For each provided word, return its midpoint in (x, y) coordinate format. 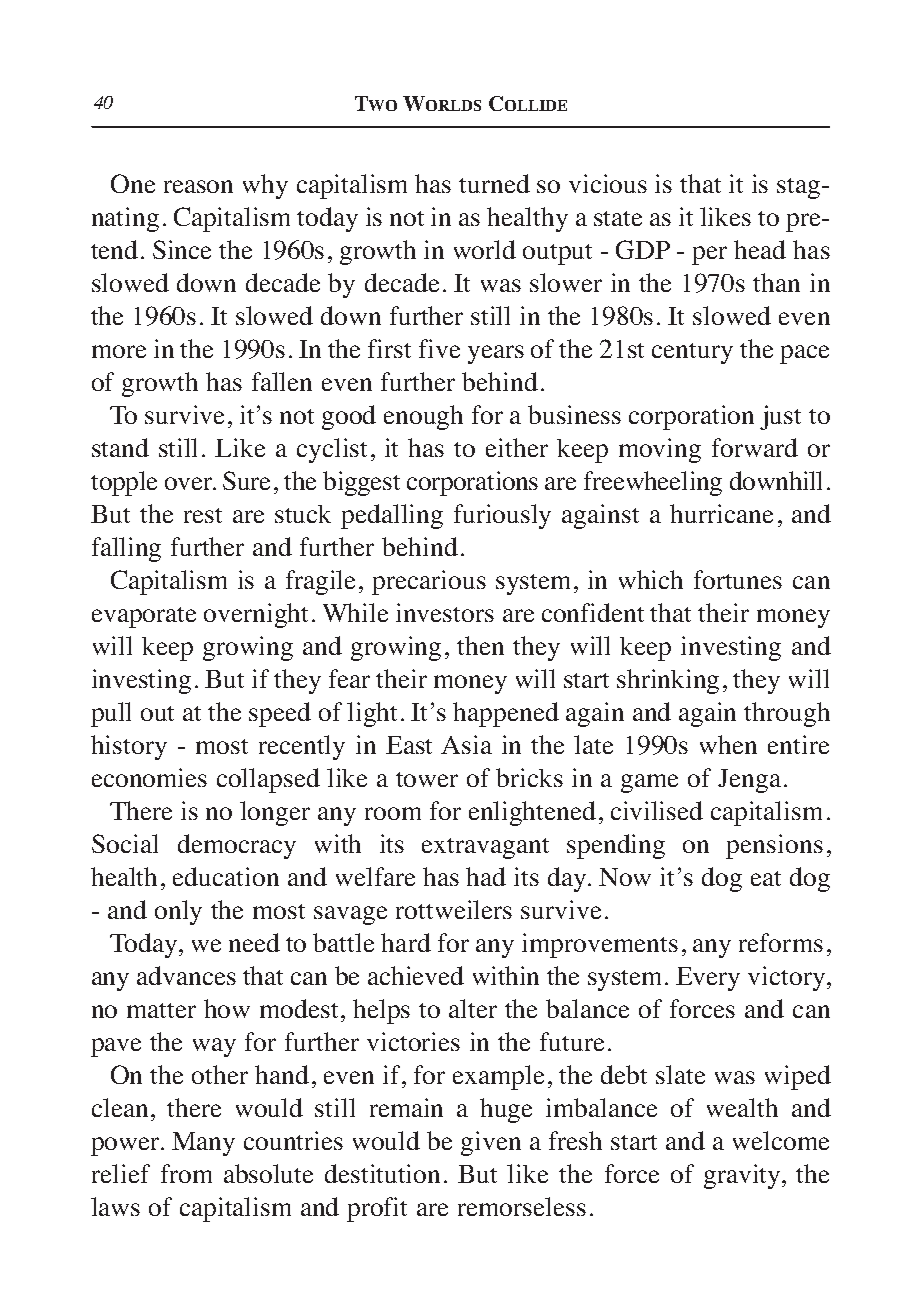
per (709, 255)
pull (111, 714)
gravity (743, 1176)
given (491, 1143)
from (186, 1173)
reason (198, 186)
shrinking (668, 681)
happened (506, 714)
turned (494, 183)
